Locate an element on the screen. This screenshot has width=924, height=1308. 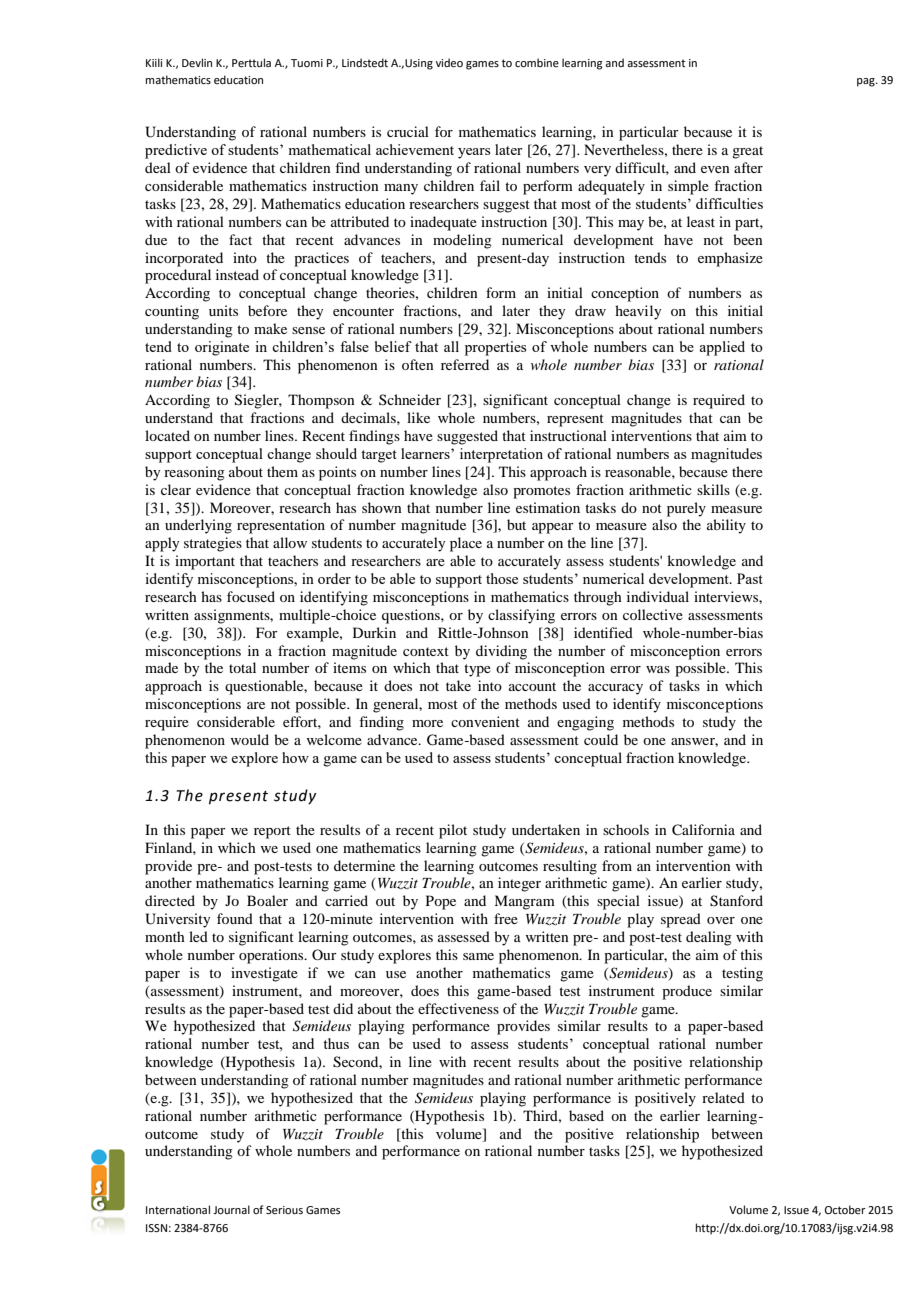
Journal is located at coordinates (231, 1209).
